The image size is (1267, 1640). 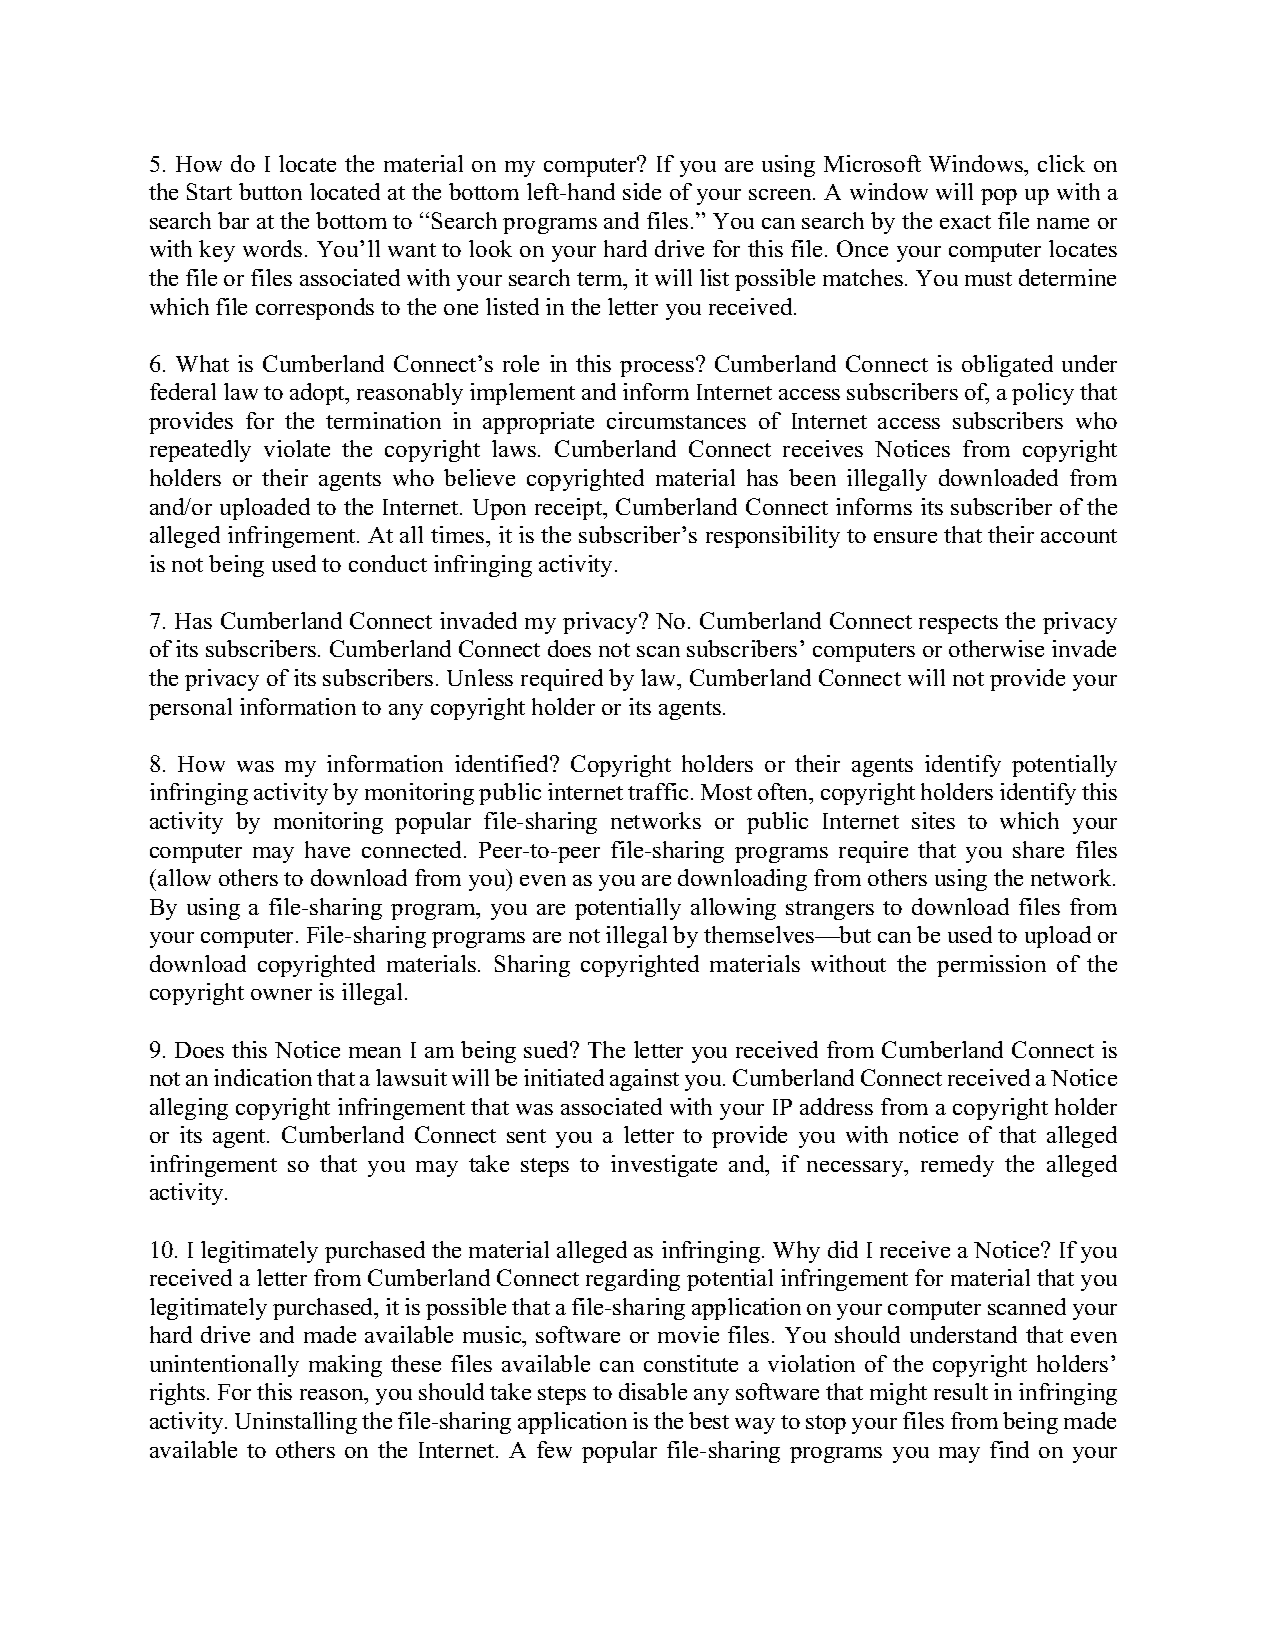 What do you see at coordinates (965, 222) in the document?
I see `exact` at bounding box center [965, 222].
